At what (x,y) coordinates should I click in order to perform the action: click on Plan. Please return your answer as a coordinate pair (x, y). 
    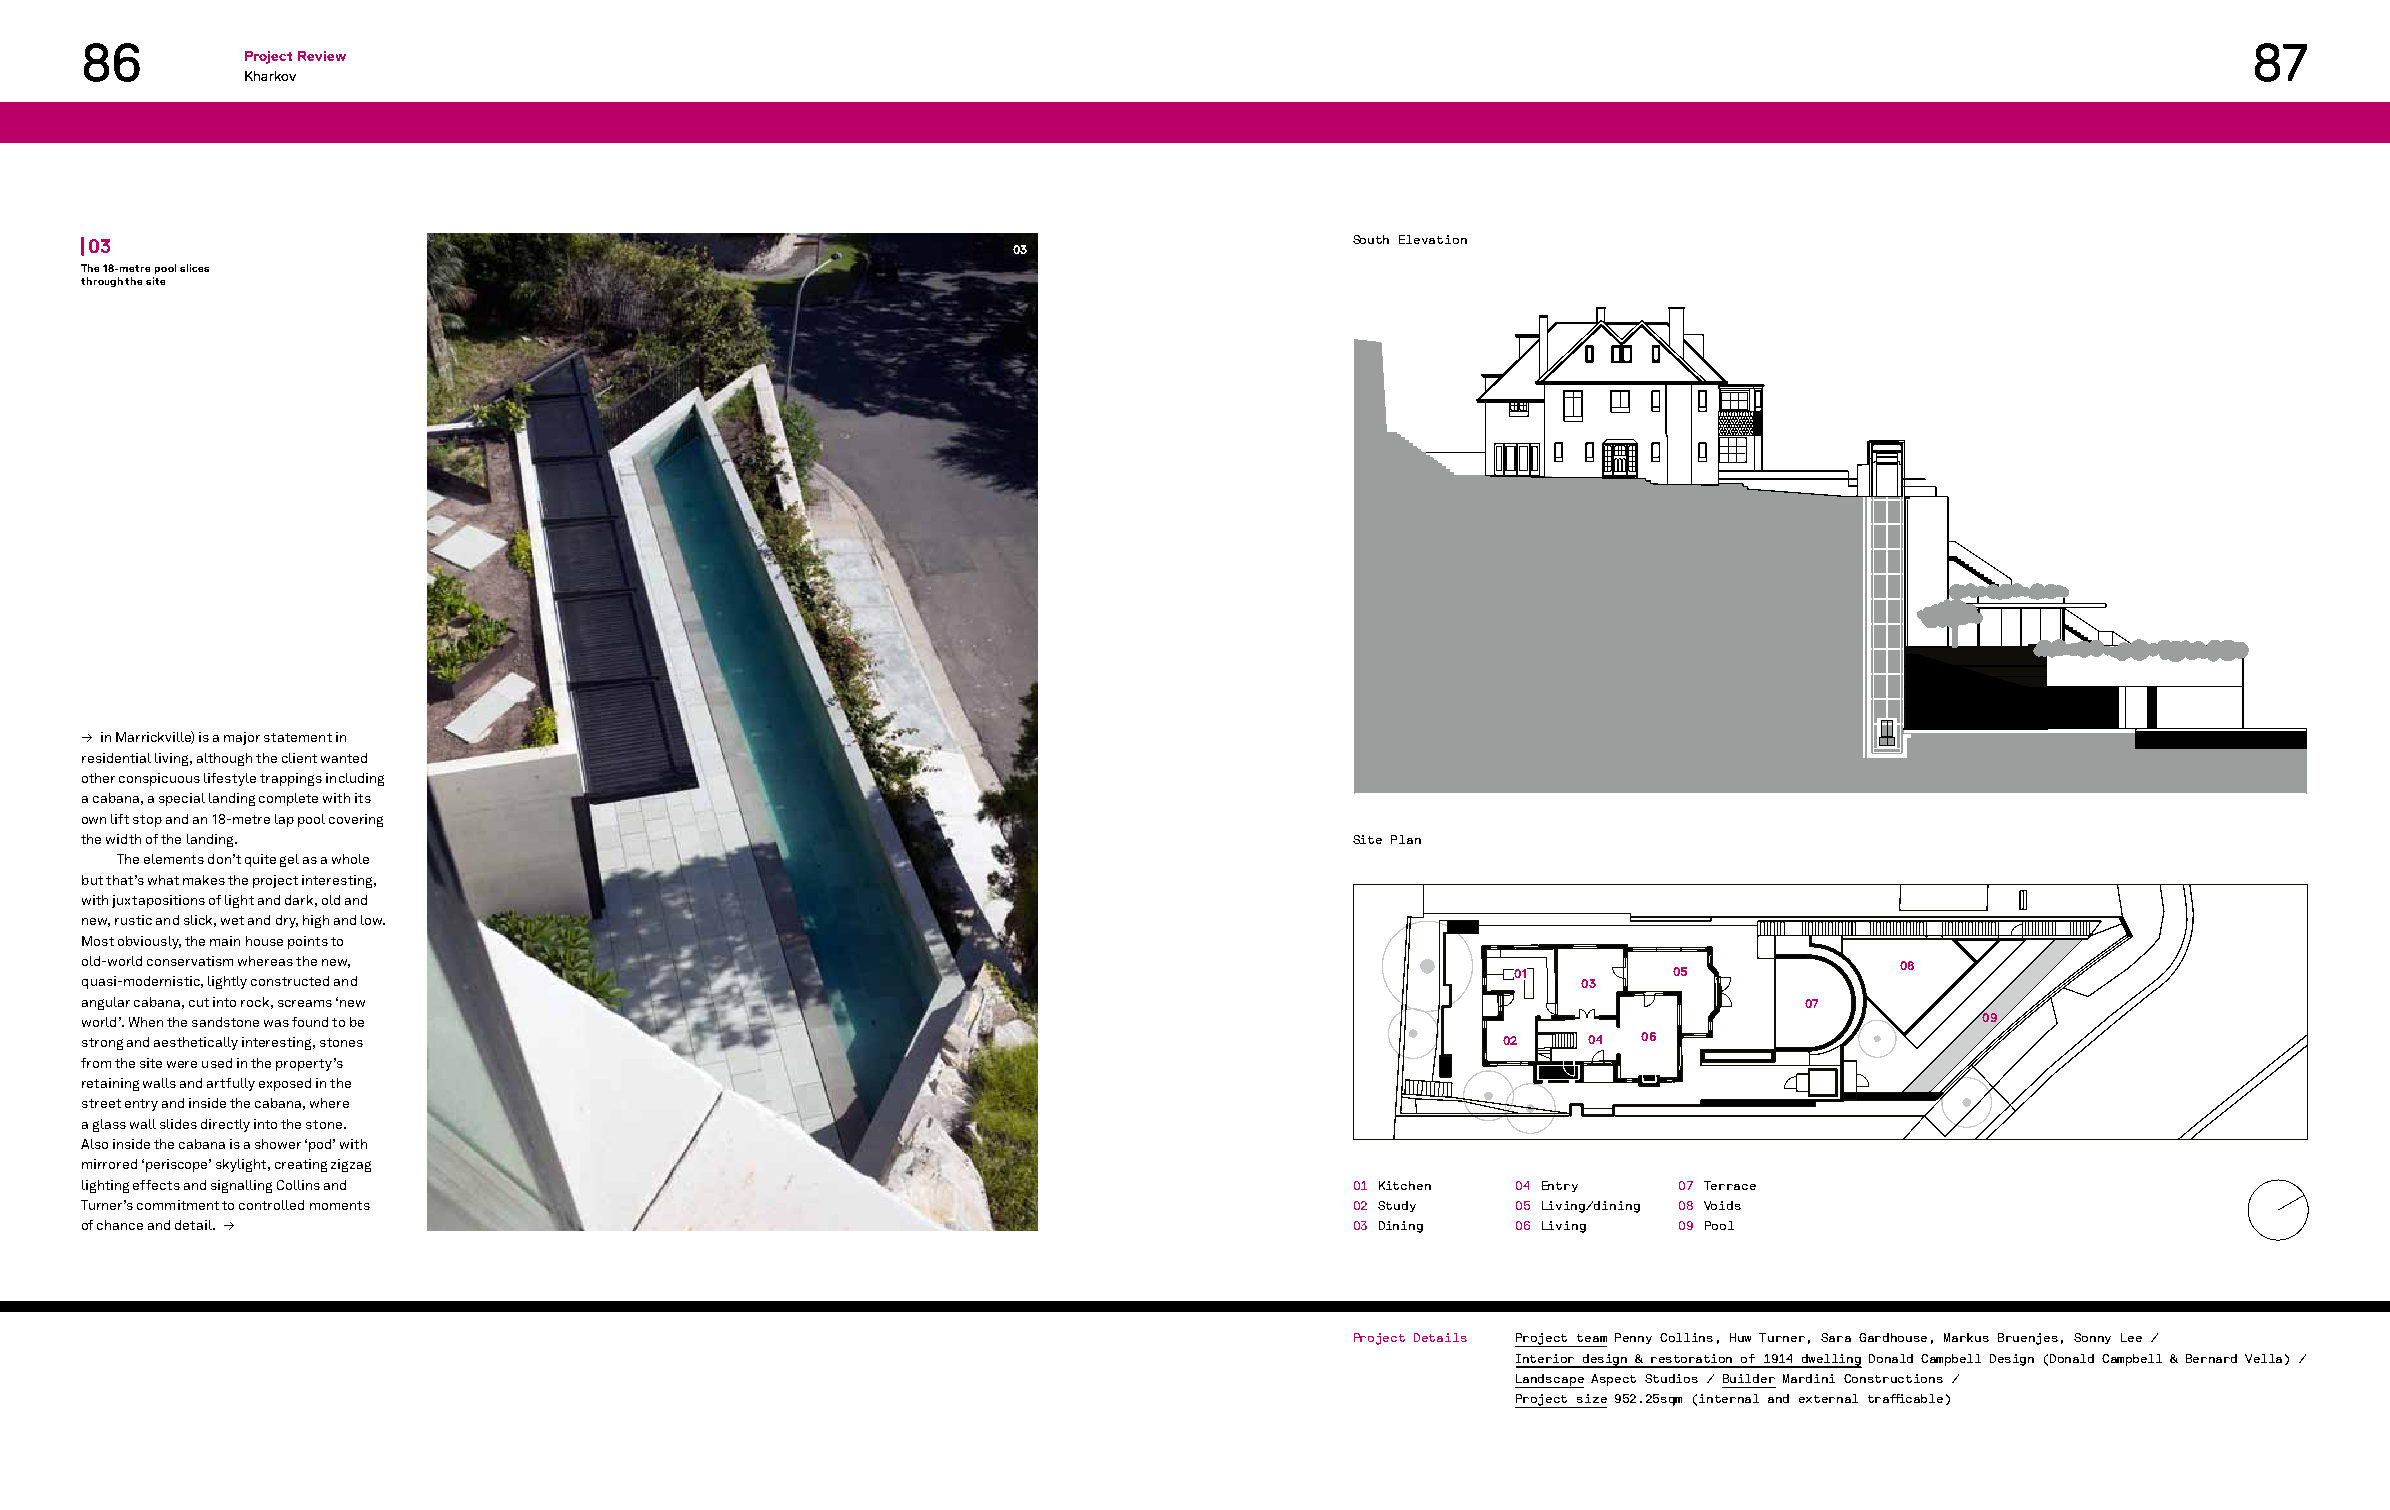
    Looking at the image, I should click on (1406, 839).
